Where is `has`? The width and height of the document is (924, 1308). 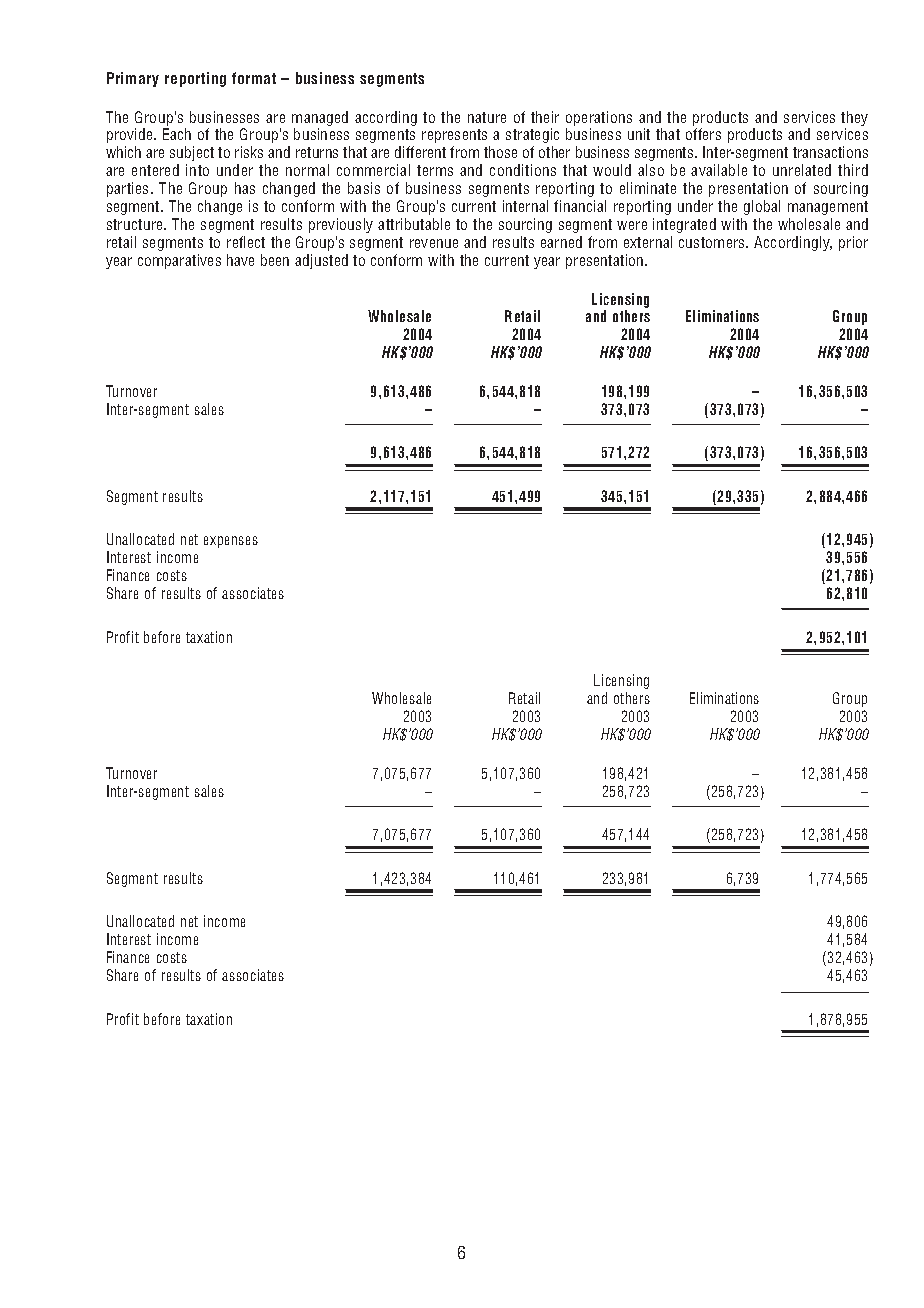 has is located at coordinates (245, 188).
